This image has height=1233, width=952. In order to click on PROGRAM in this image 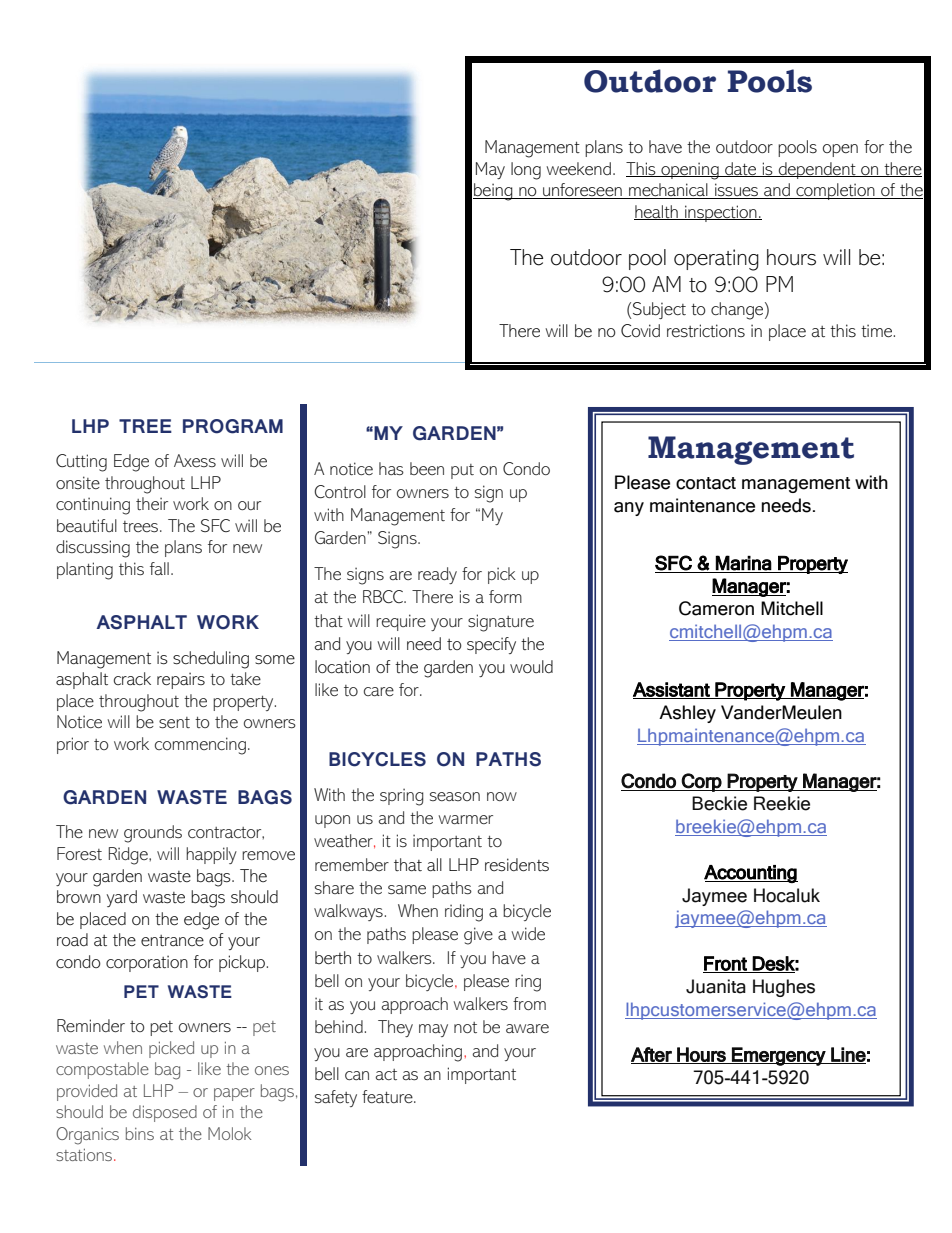, I will do `click(233, 426)`.
